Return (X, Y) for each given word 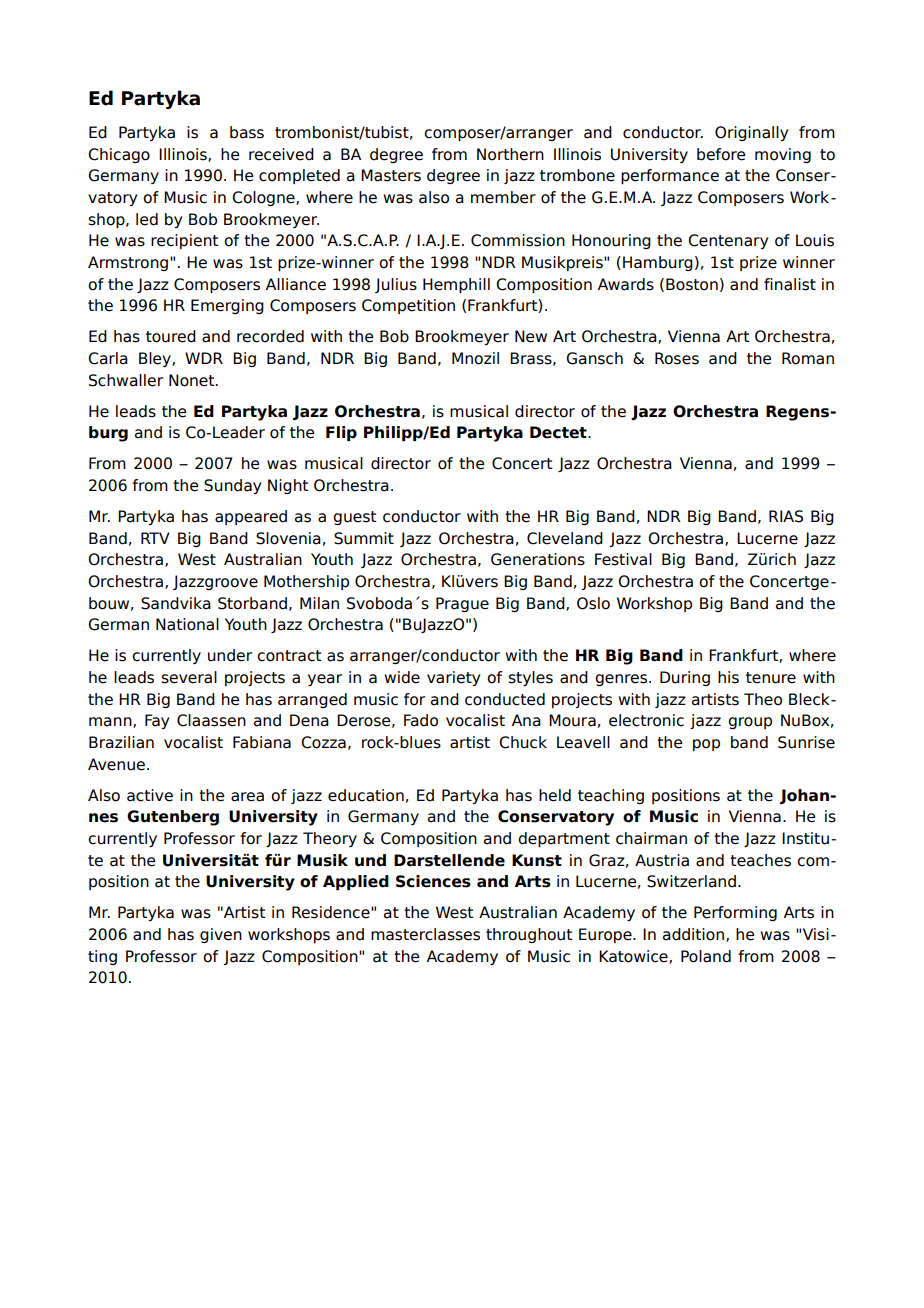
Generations (538, 559)
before (721, 154)
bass (247, 132)
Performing (735, 913)
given (221, 935)
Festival (623, 559)
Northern (510, 154)
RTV (155, 538)
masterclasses (425, 934)
